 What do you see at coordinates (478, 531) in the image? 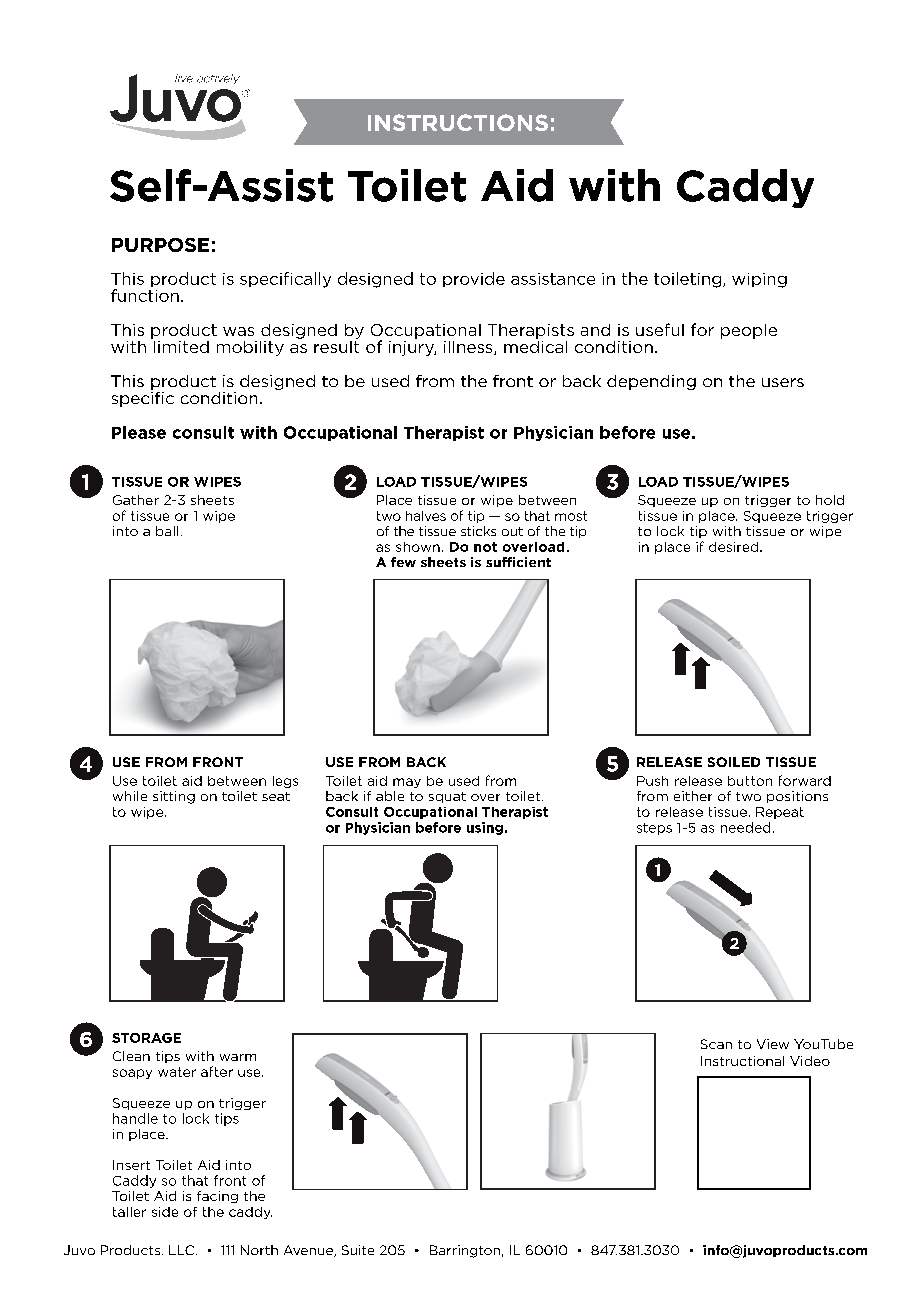
I see `sticks` at bounding box center [478, 531].
